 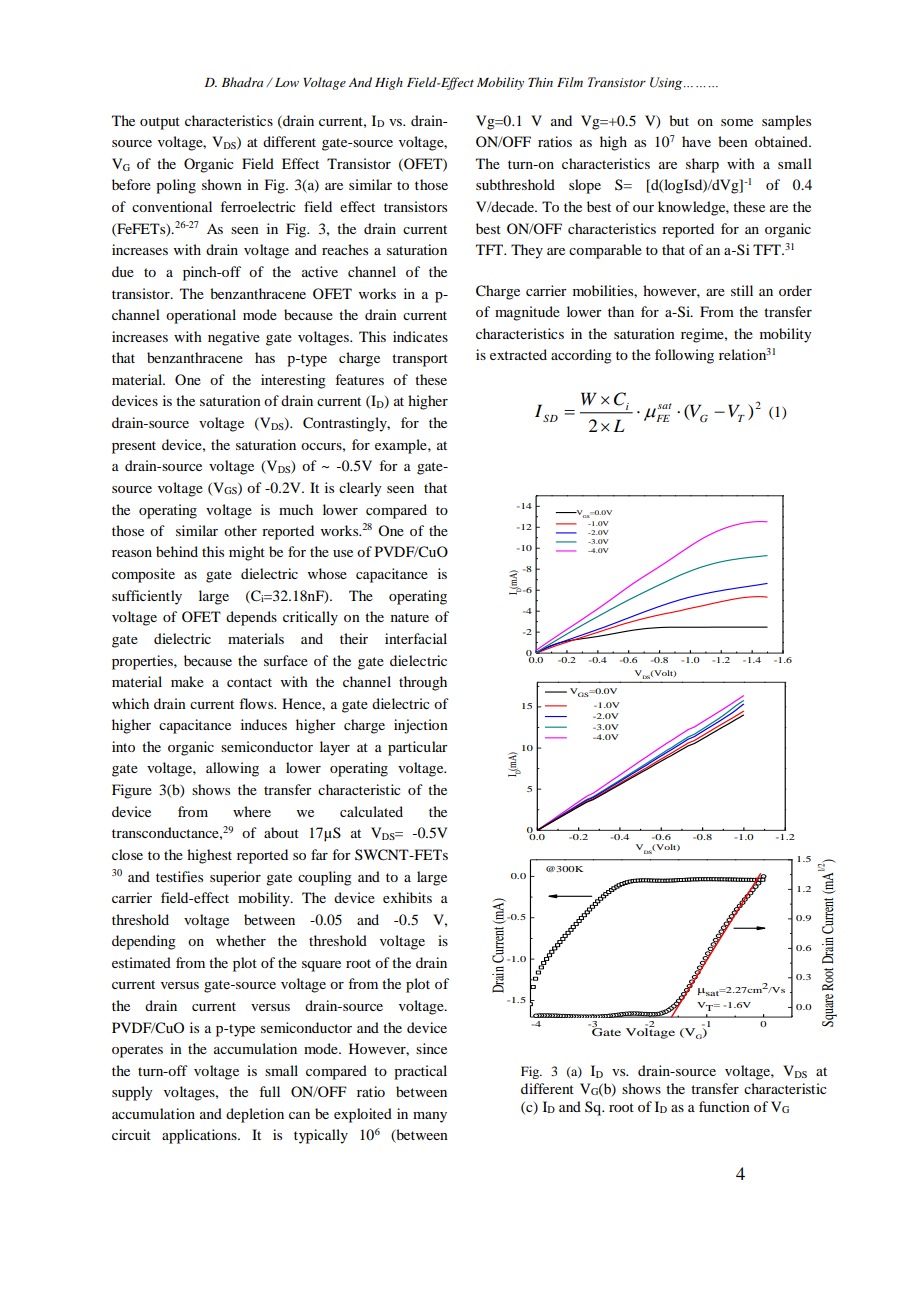 I want to click on applications, so click(x=200, y=1136).
